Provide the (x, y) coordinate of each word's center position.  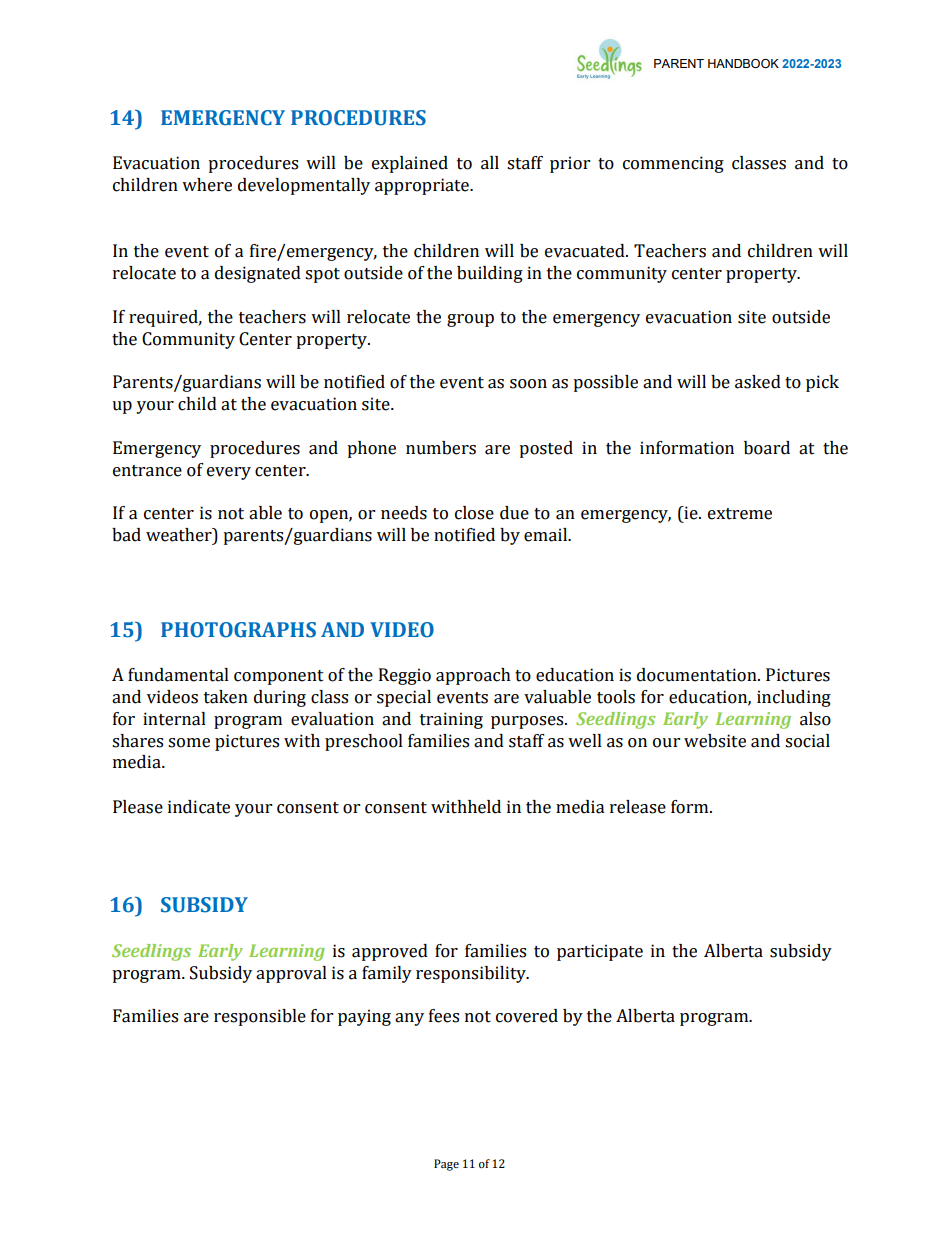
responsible (260, 1017)
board (767, 448)
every (229, 473)
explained (410, 164)
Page (446, 1165)
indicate (199, 807)
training (451, 720)
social (807, 741)
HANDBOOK (743, 63)
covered (527, 1016)
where (207, 185)
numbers (441, 448)
